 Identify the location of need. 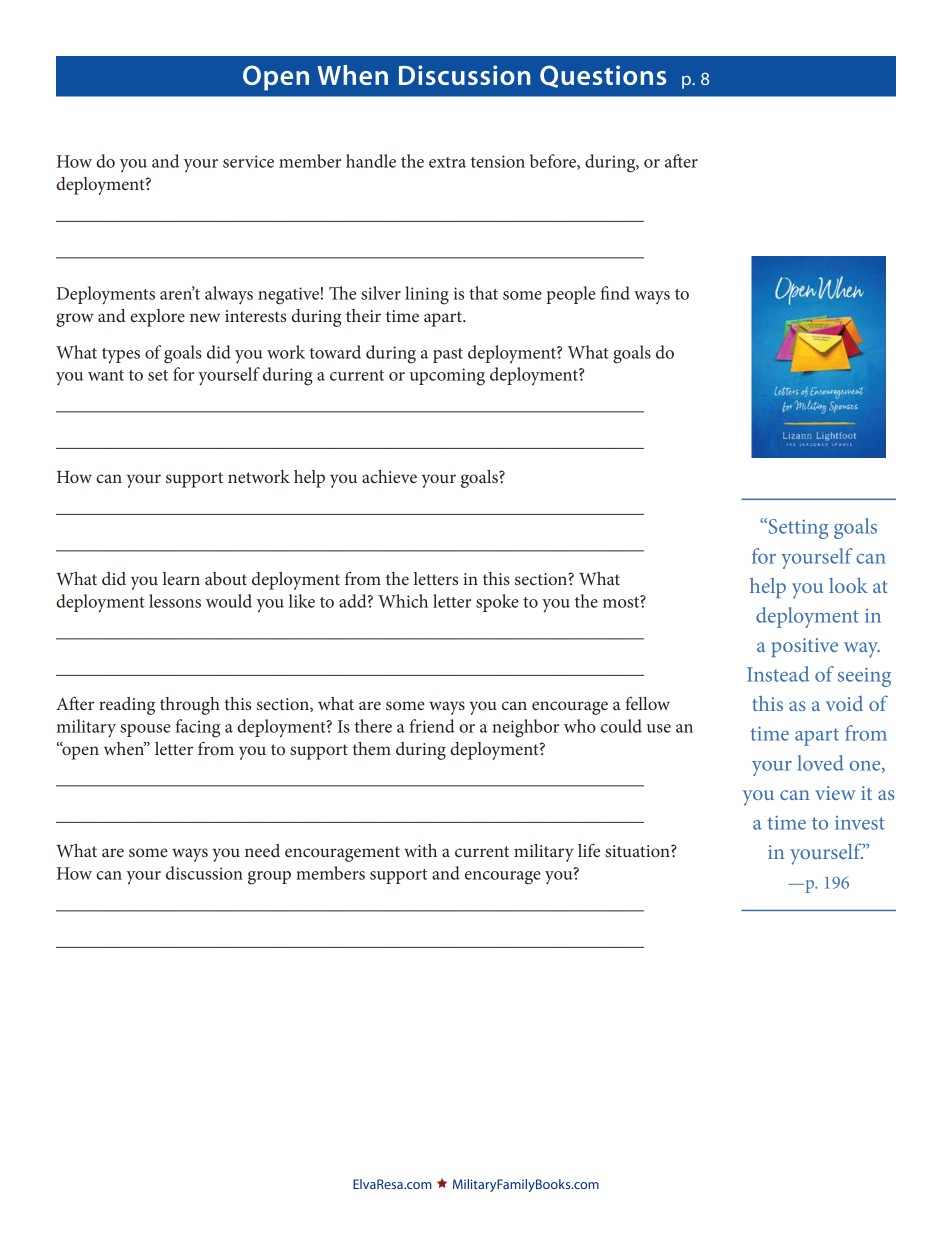
(262, 850).
